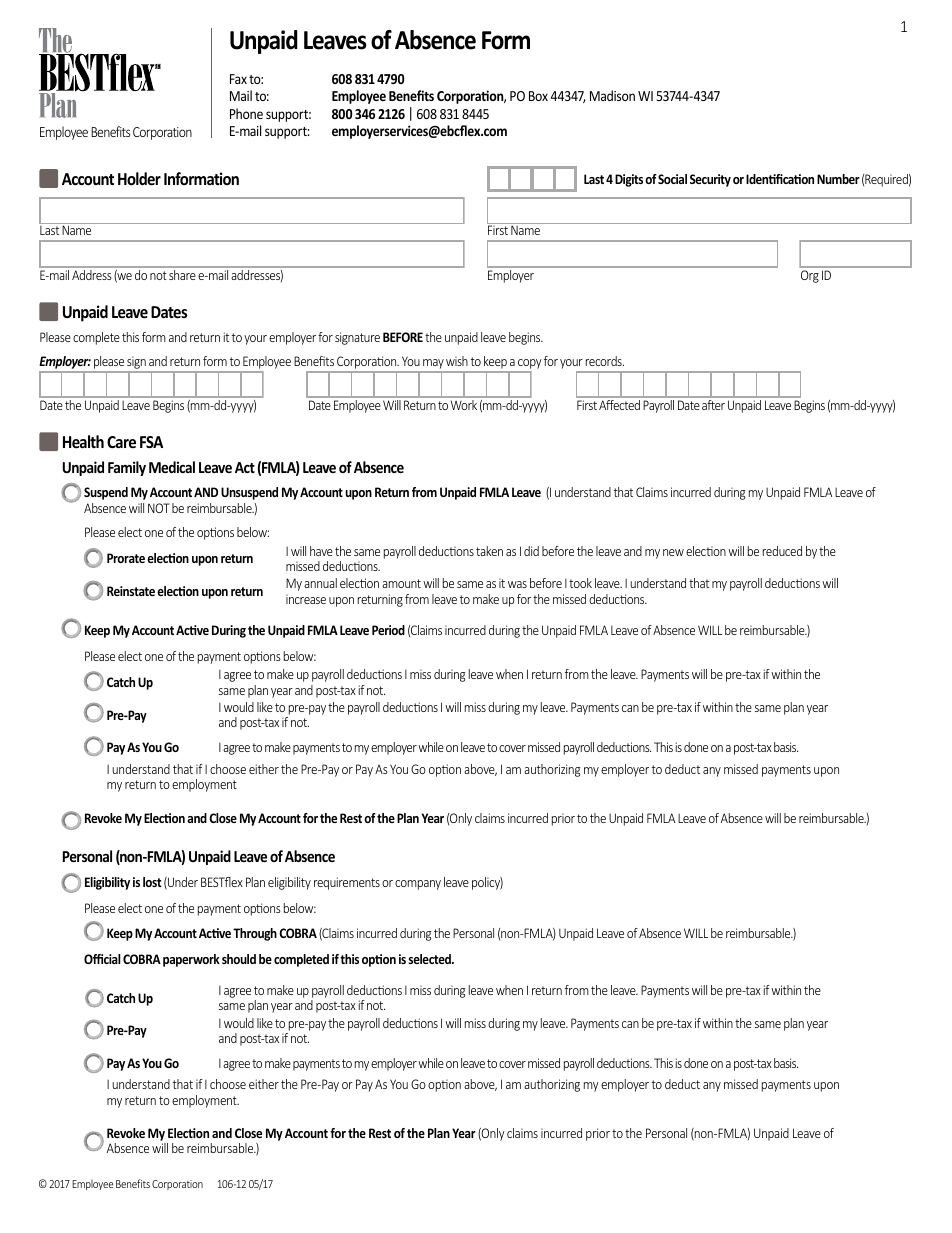 This page has width=952, height=1233. What do you see at coordinates (780, 179) in the page?
I see `Identification` at bounding box center [780, 179].
